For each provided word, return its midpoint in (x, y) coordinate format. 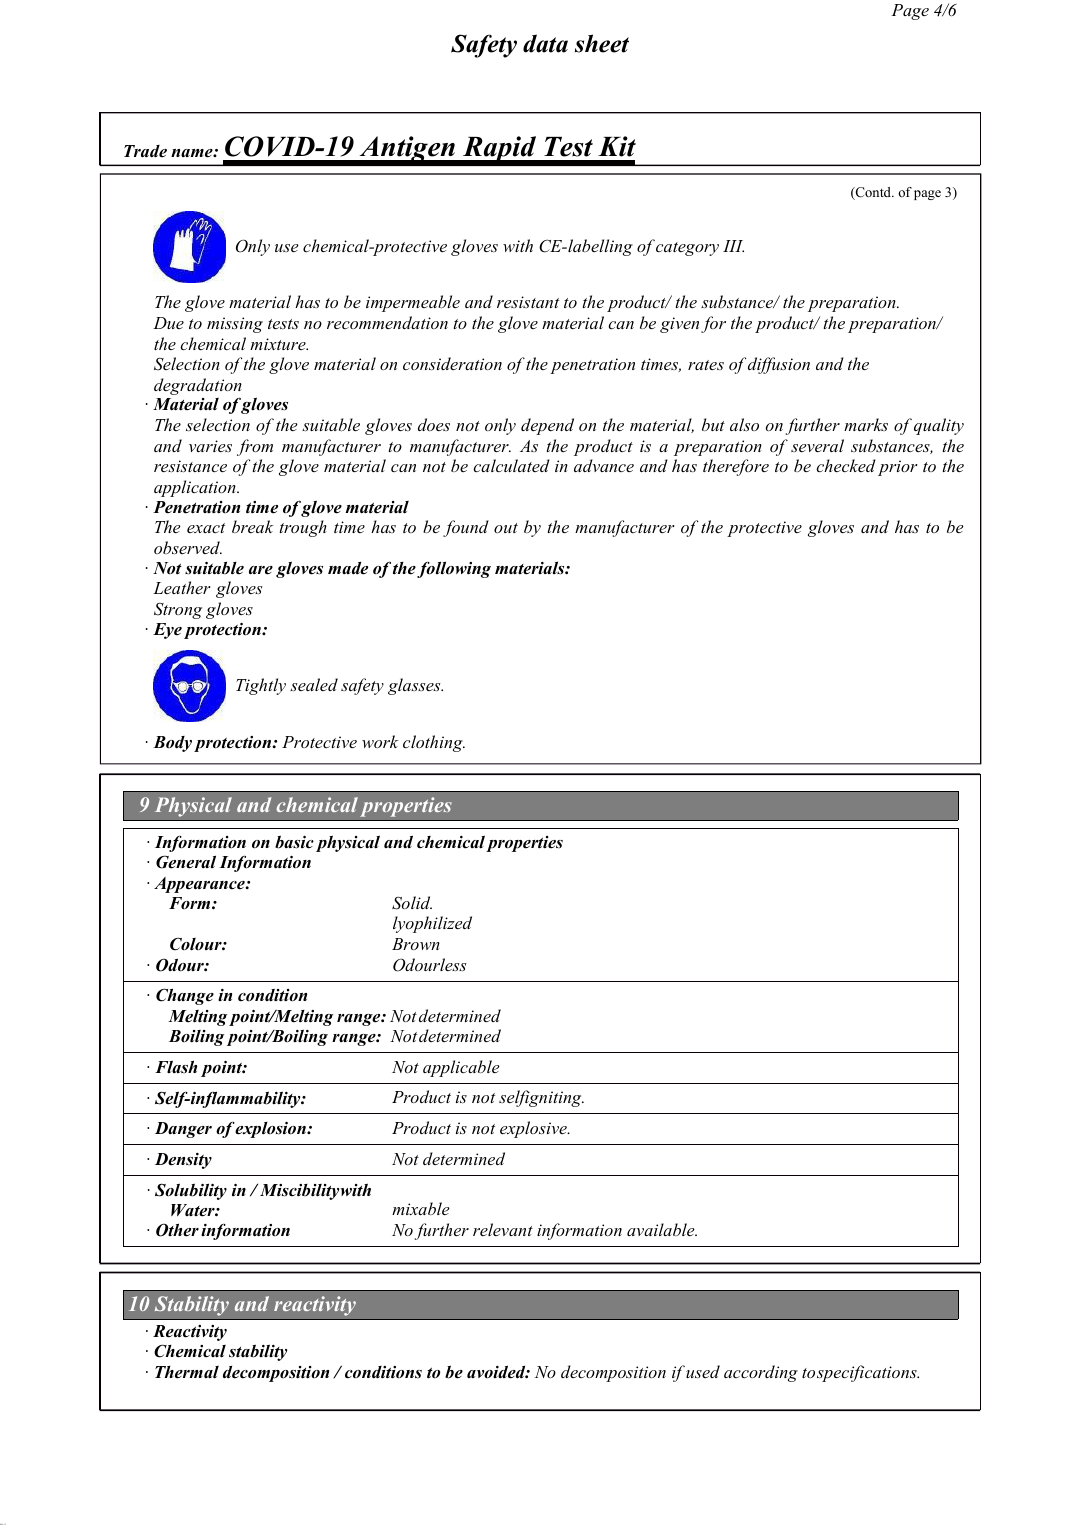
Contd (873, 193)
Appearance (200, 885)
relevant (503, 1229)
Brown (416, 944)
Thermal (187, 1372)
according (761, 1373)
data (545, 43)
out (506, 528)
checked (846, 465)
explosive (534, 1129)
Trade (145, 151)
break (253, 526)
